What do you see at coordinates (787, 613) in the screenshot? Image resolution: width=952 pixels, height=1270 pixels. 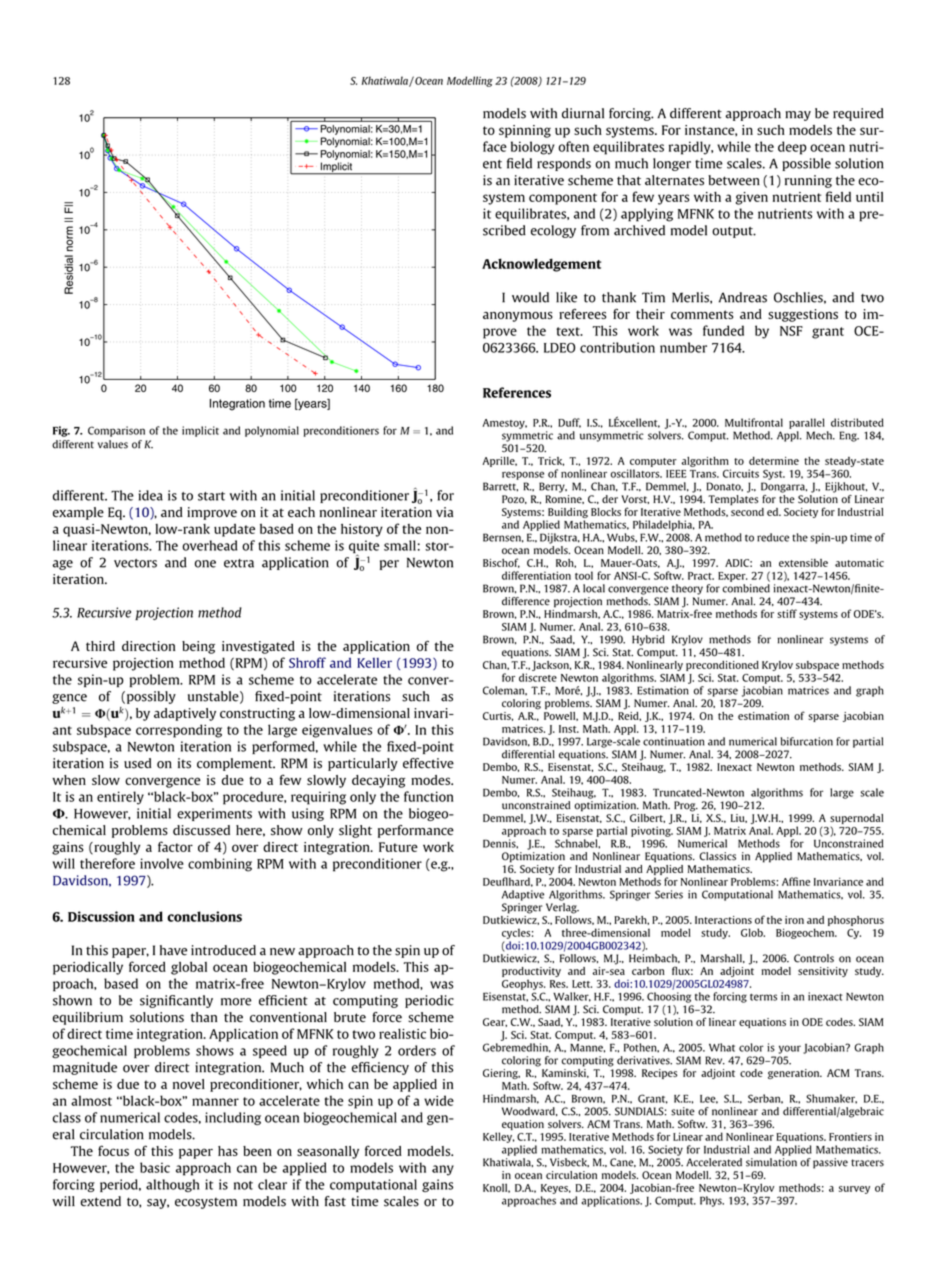 I see `stiff` at bounding box center [787, 613].
